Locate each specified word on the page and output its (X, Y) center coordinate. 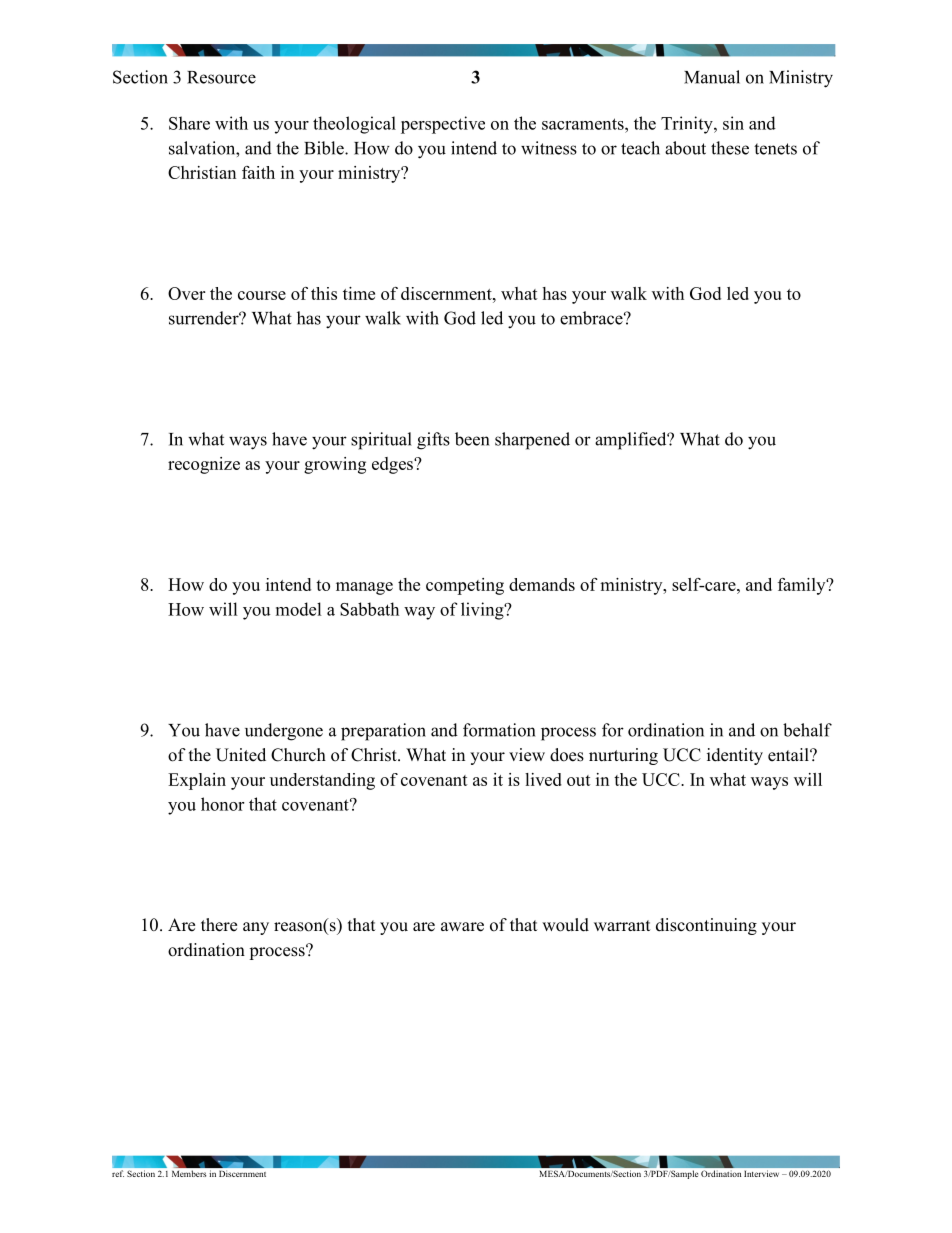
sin (733, 123)
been (472, 439)
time (359, 293)
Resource (221, 77)
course (262, 295)
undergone (284, 732)
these (730, 148)
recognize (204, 465)
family (803, 586)
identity (735, 756)
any (256, 928)
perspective (443, 125)
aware (462, 927)
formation (499, 730)
